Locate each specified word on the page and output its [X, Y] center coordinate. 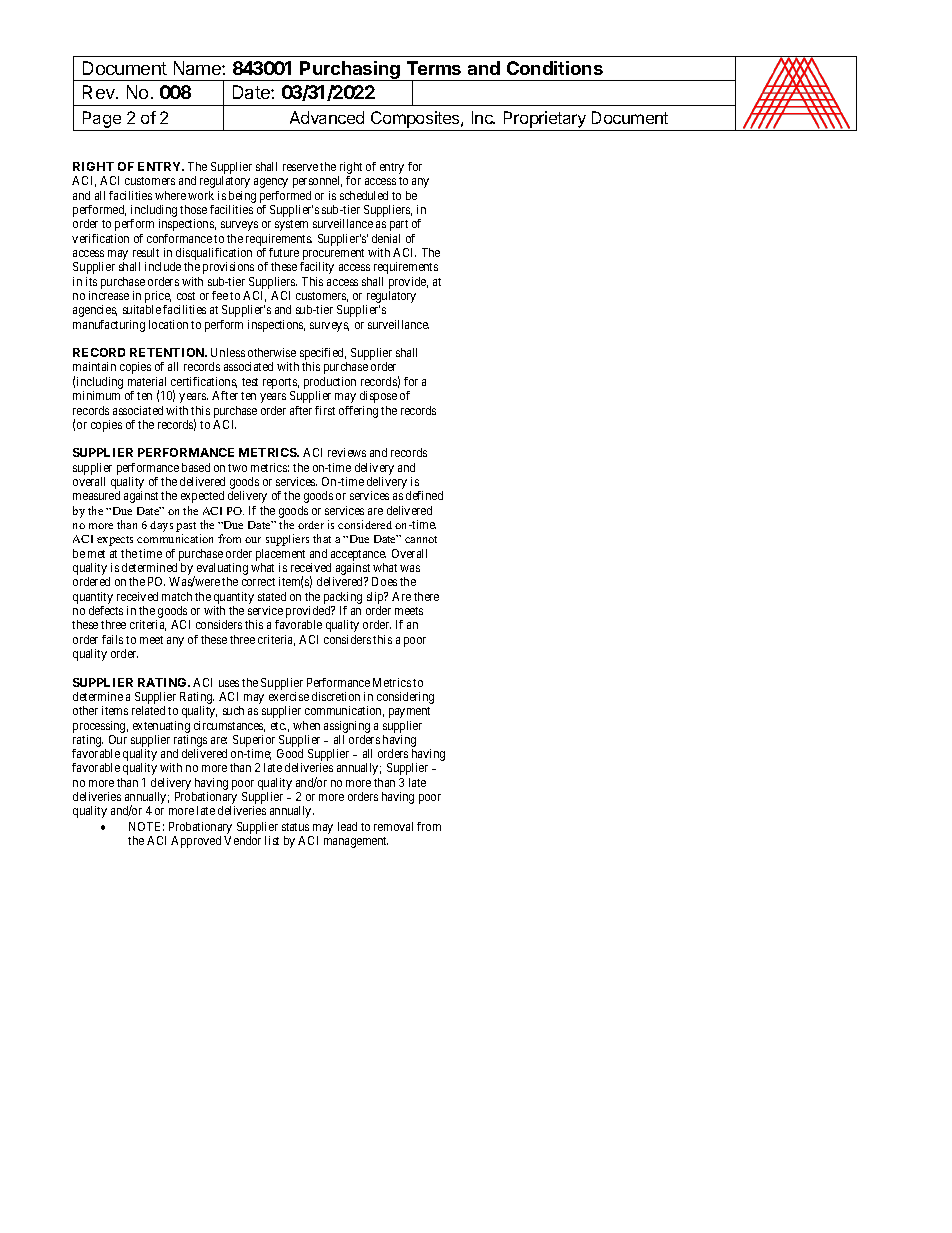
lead [347, 826]
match [177, 596]
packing [343, 598]
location [168, 324]
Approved [196, 842]
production [330, 384]
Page [102, 119]
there [426, 596]
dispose [378, 397]
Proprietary [545, 119]
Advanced [327, 117]
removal [393, 826]
